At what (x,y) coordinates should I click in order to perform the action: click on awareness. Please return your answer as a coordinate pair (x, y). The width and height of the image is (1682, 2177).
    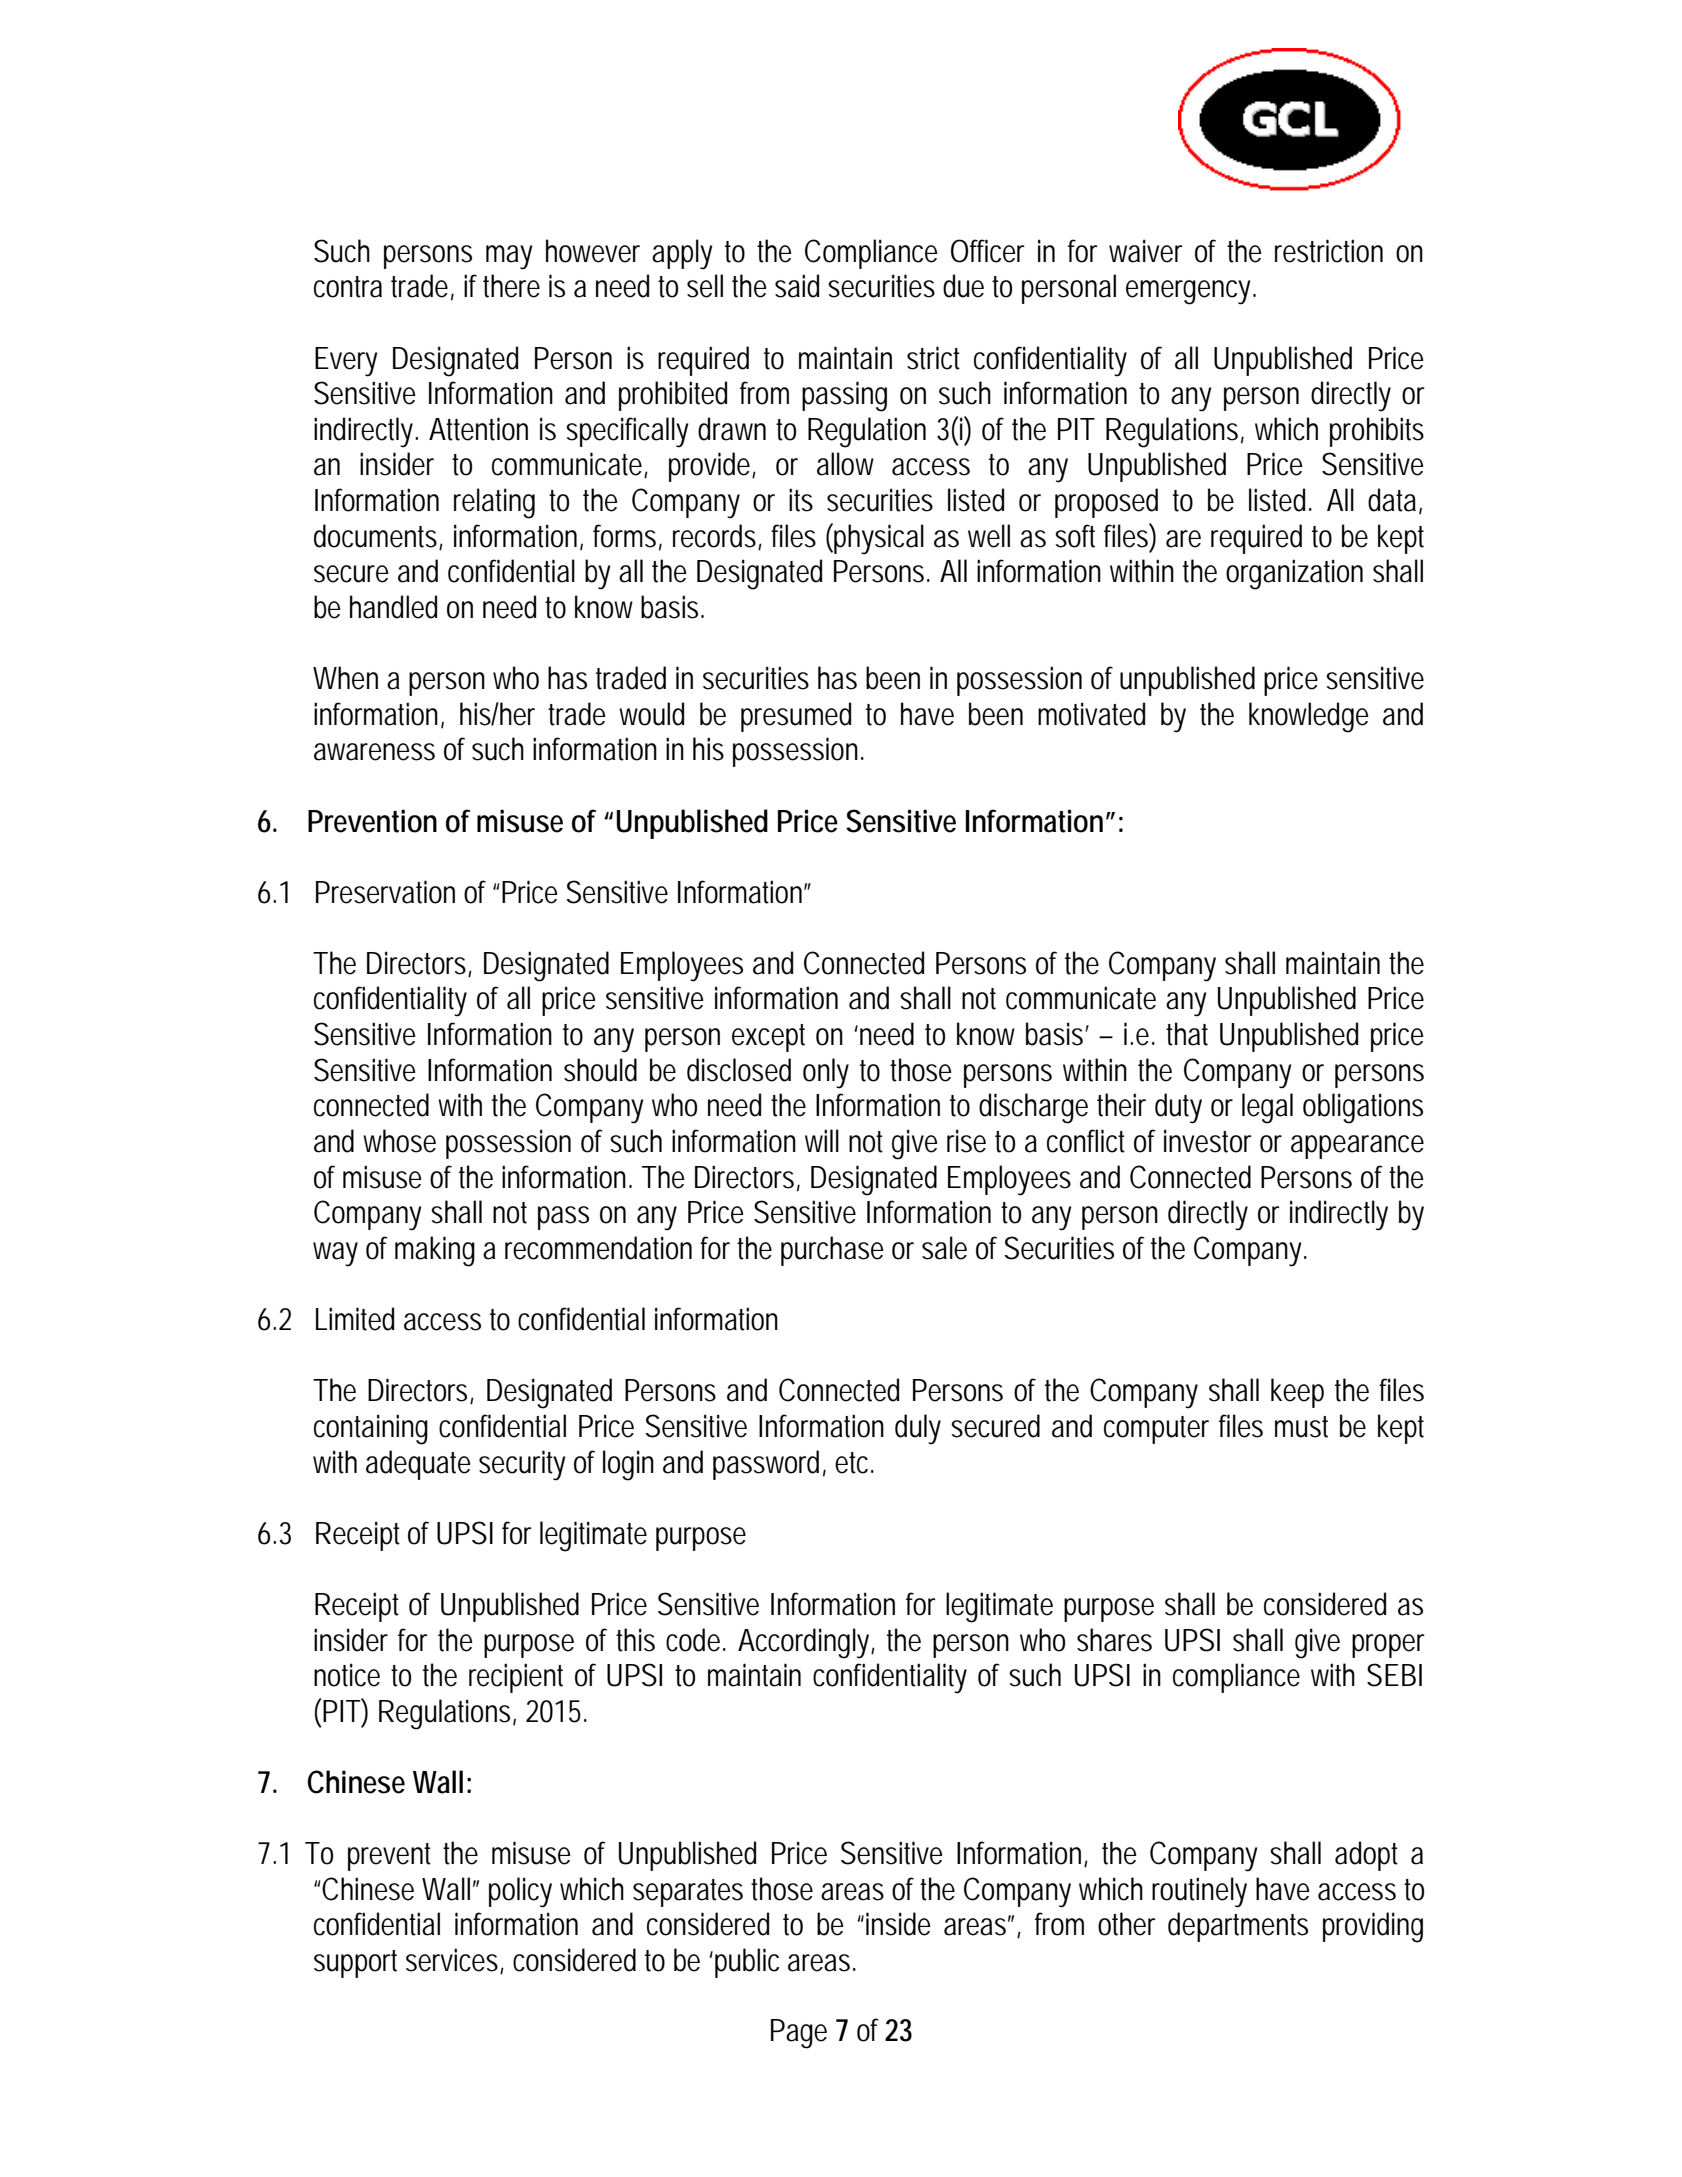
    Looking at the image, I should click on (374, 752).
